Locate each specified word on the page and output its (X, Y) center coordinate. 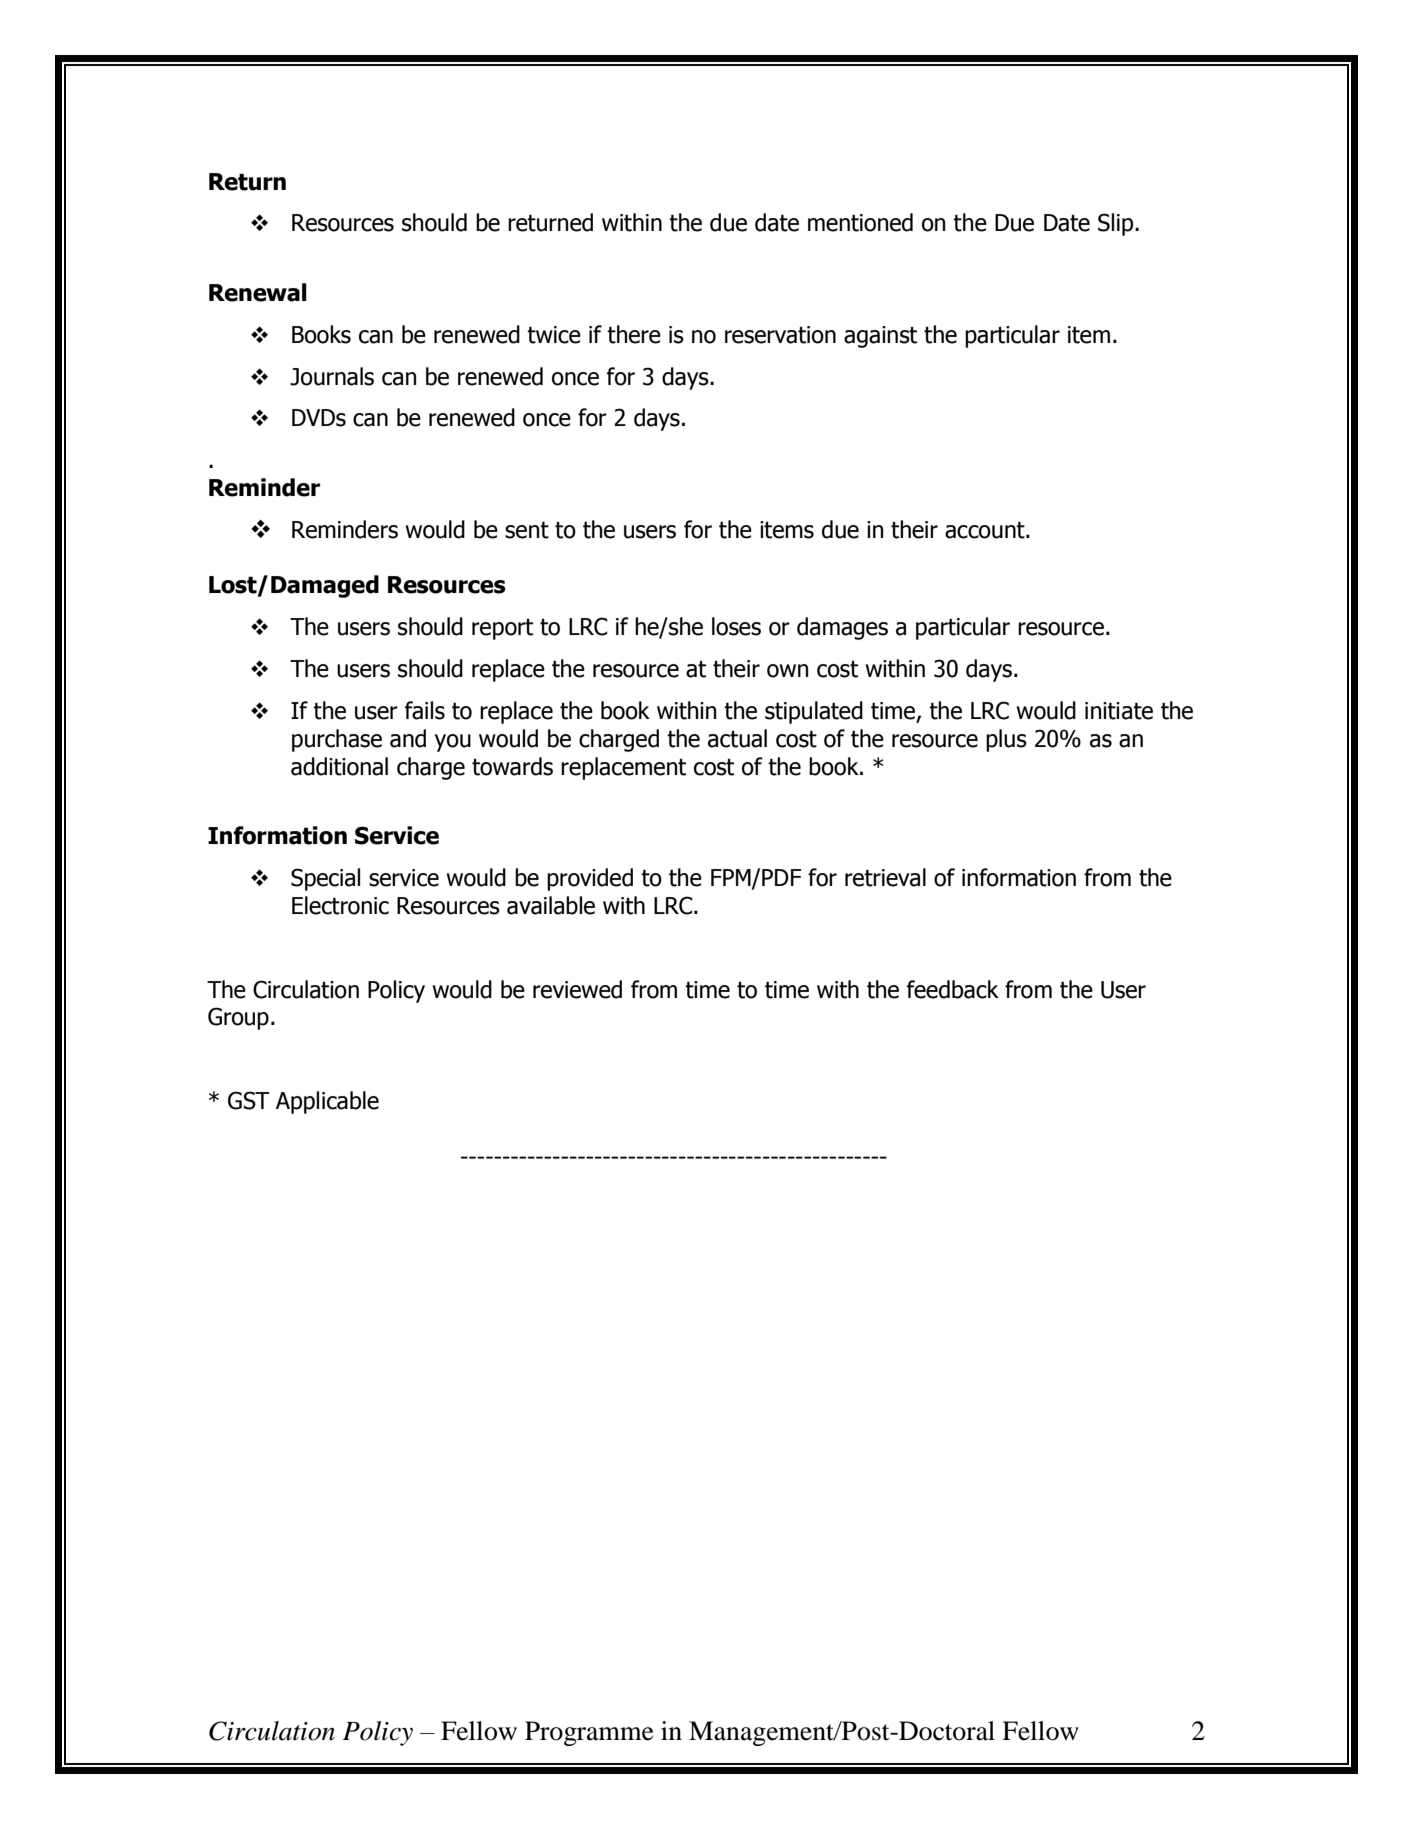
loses (736, 626)
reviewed (577, 989)
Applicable (327, 1102)
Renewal (258, 292)
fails (425, 710)
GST (249, 1100)
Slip (1117, 224)
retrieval (885, 877)
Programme (589, 1733)
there (634, 334)
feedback (953, 989)
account (986, 530)
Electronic (340, 905)
